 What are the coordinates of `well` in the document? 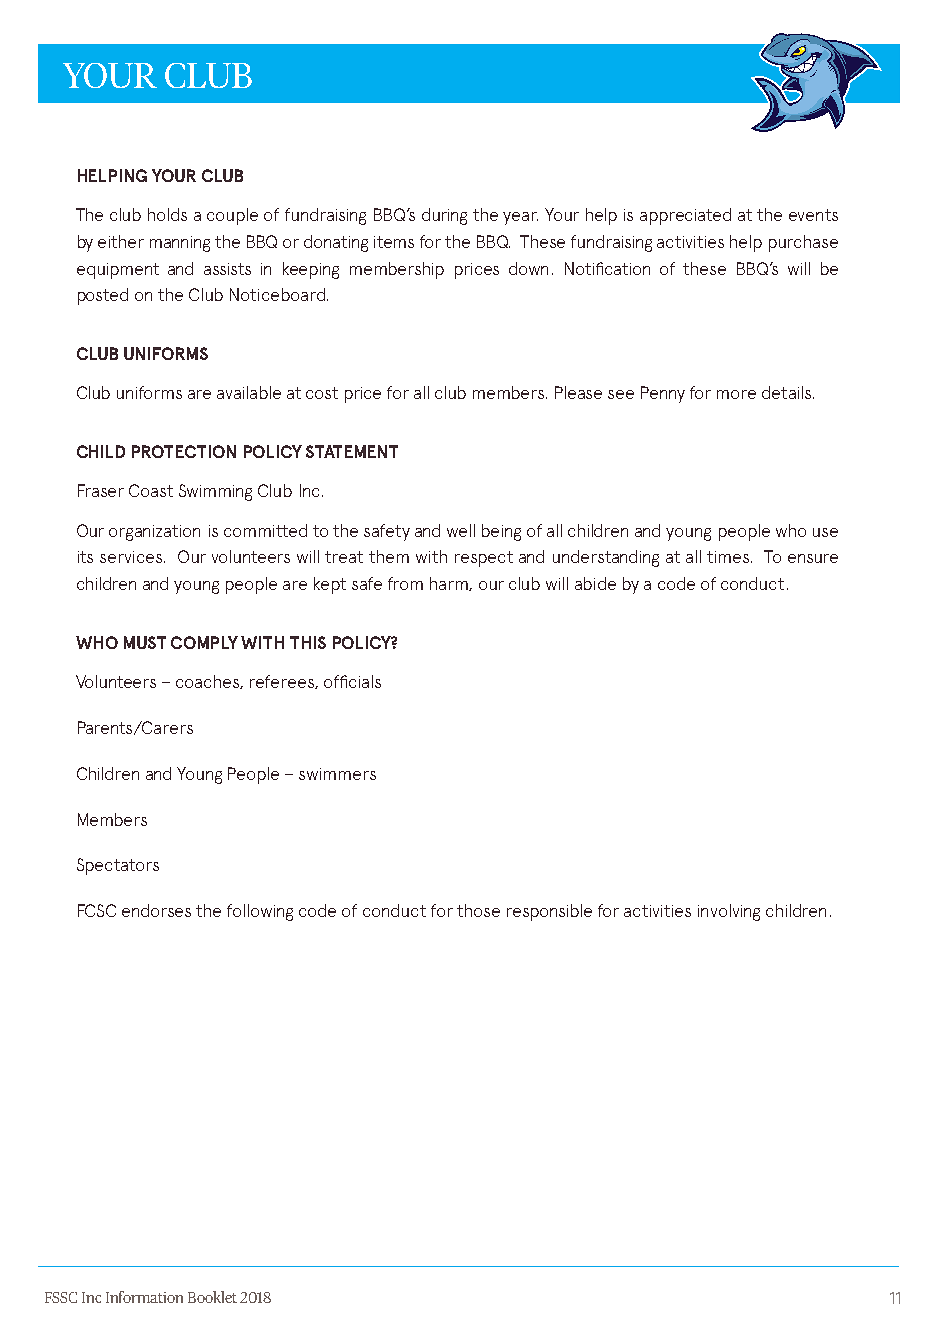 It's located at (461, 530).
